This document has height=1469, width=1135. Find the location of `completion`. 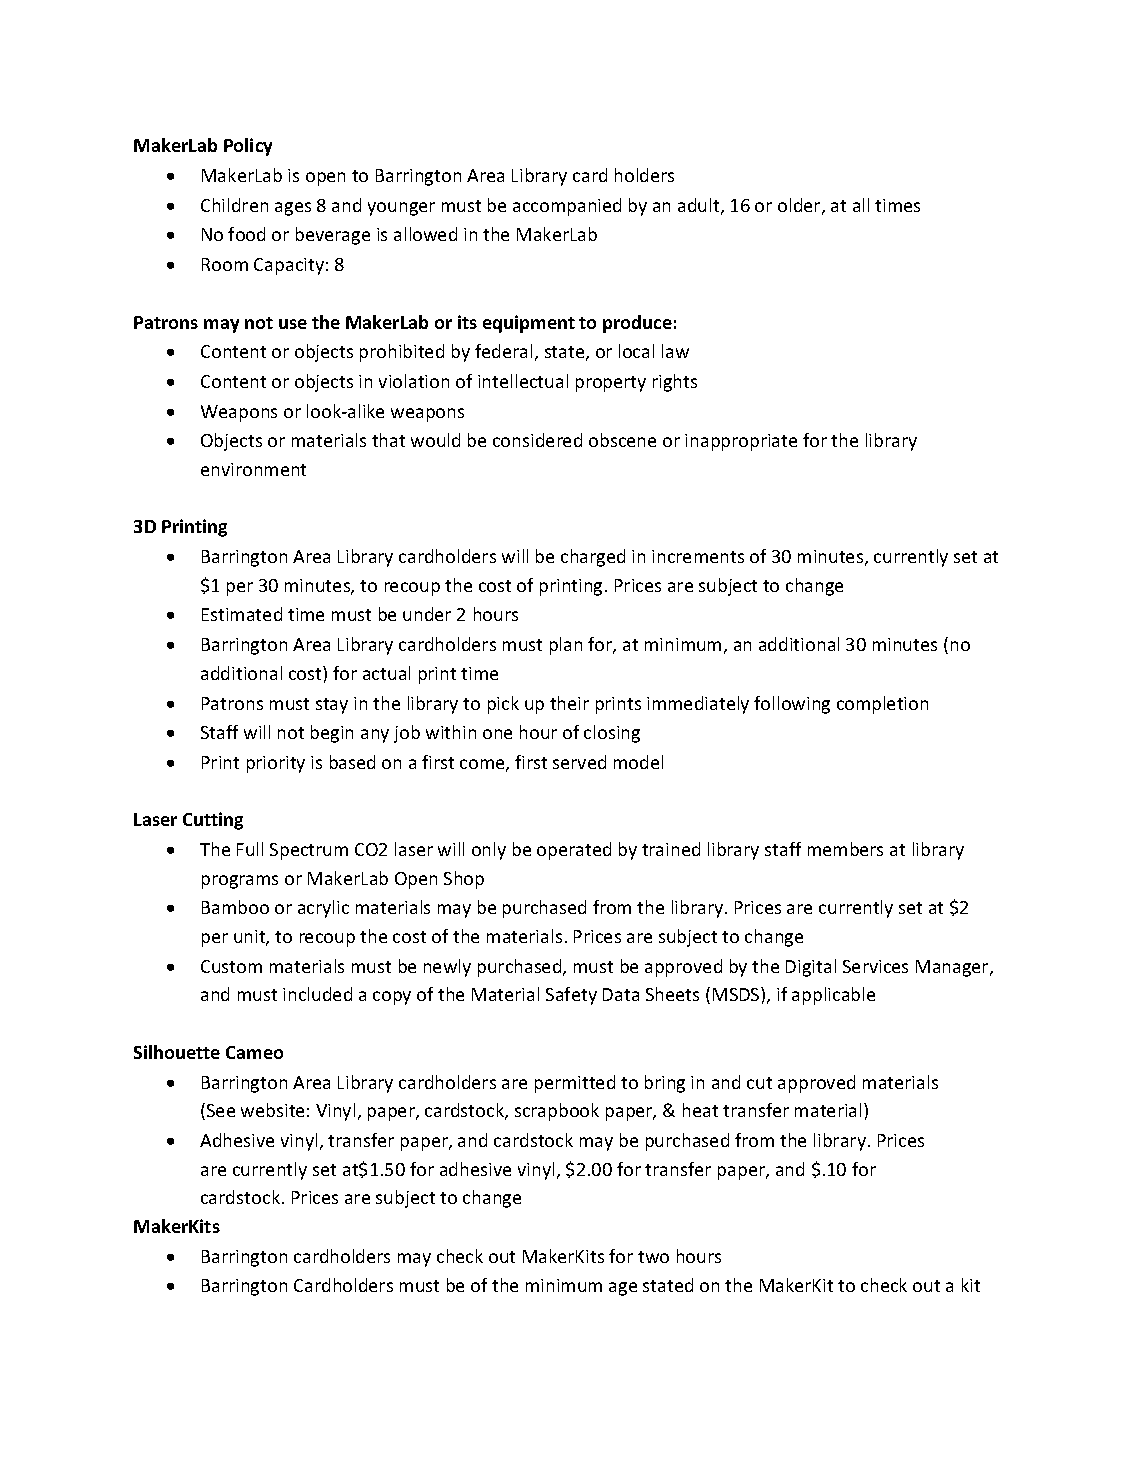

completion is located at coordinates (882, 705).
